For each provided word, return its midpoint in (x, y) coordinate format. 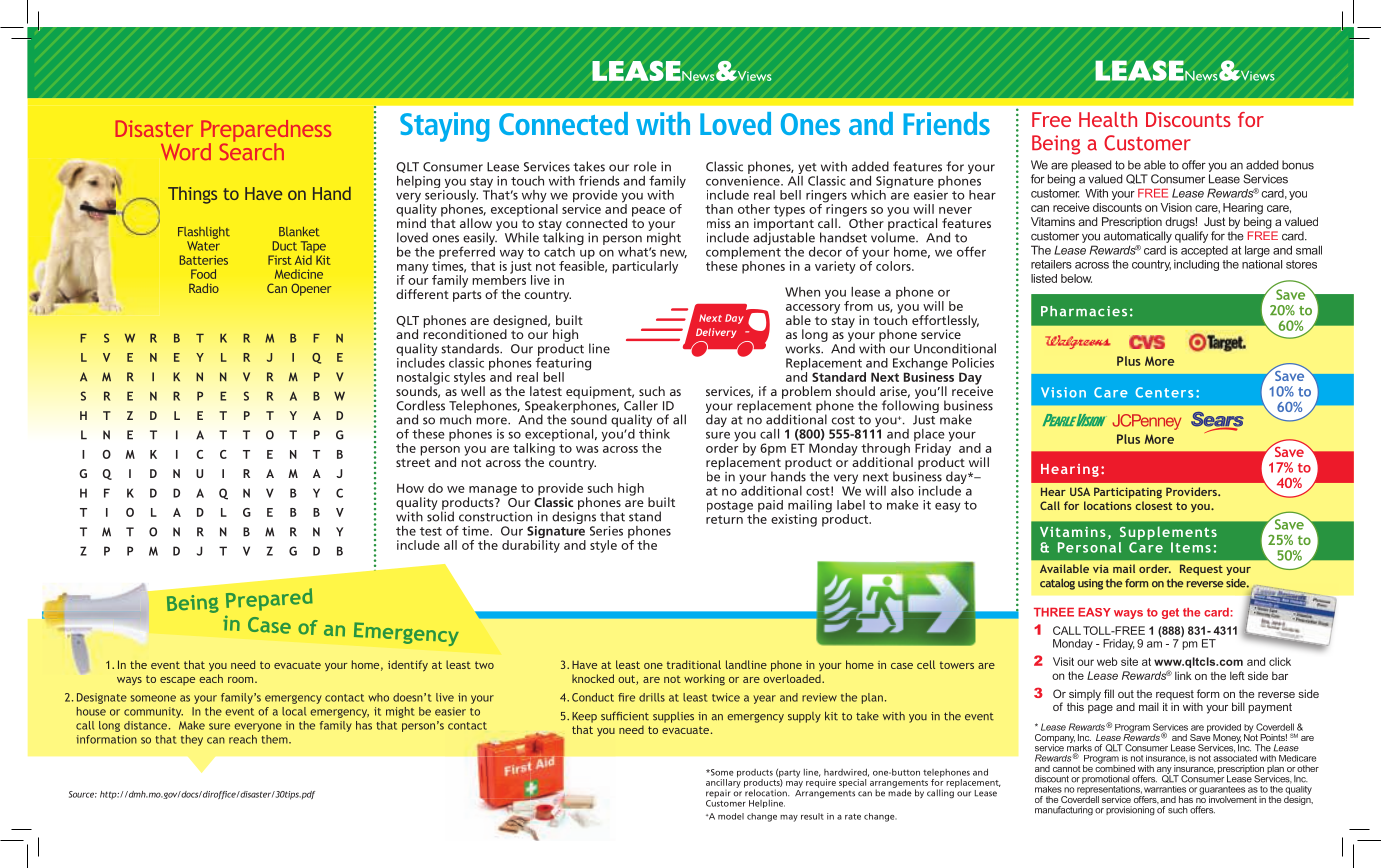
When (802, 292)
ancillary (723, 782)
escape (177, 681)
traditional (694, 664)
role (645, 166)
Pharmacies (1084, 311)
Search (252, 150)
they (192, 740)
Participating (1128, 493)
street (413, 462)
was (587, 449)
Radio (204, 288)
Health (1108, 119)
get (1170, 613)
